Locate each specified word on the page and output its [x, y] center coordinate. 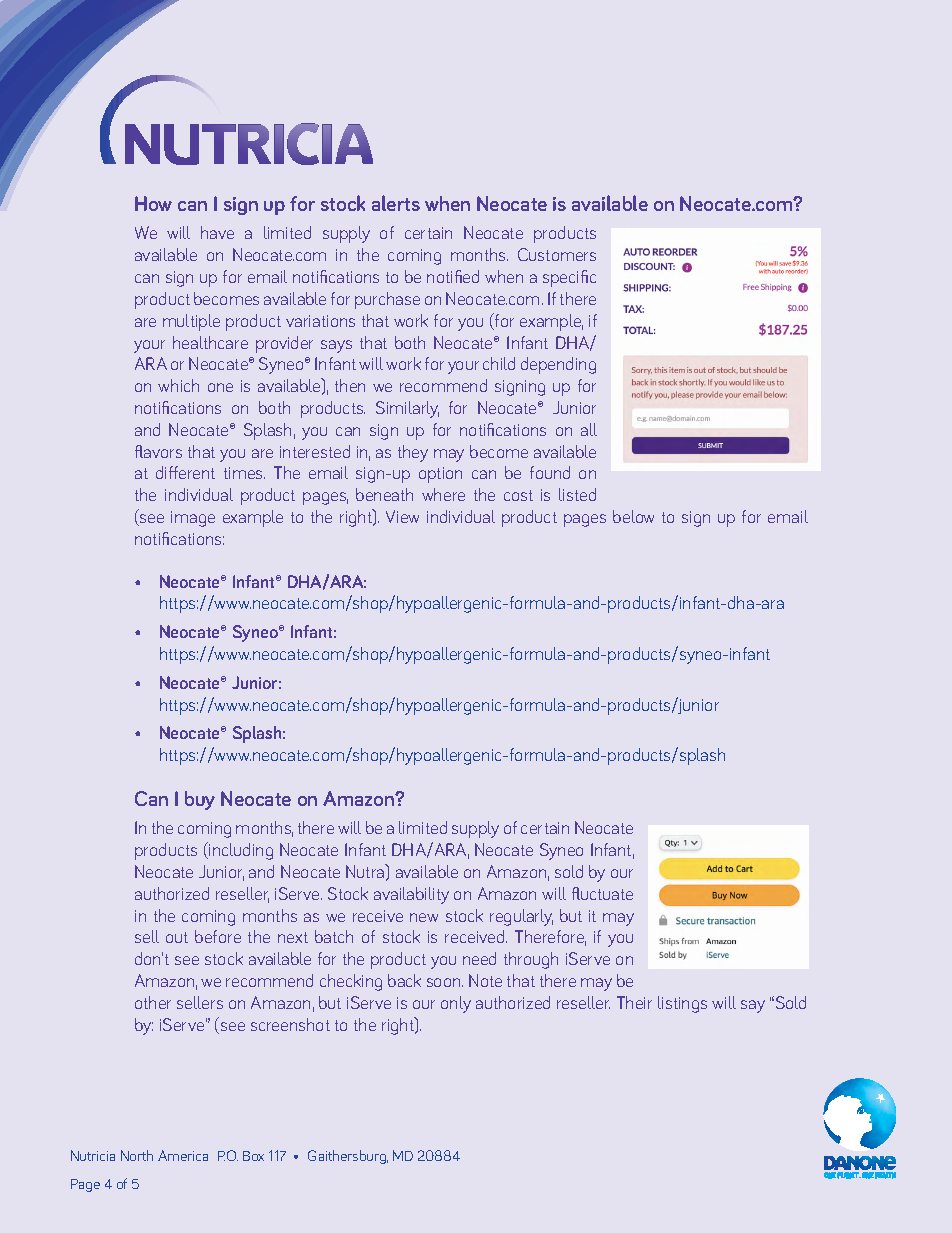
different [185, 472]
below [633, 516]
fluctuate [602, 893]
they [413, 453]
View [402, 516]
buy [200, 800]
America [183, 1155]
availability [411, 895]
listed [577, 494]
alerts [396, 203]
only [456, 1004]
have [217, 232]
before [218, 936]
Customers [557, 254]
